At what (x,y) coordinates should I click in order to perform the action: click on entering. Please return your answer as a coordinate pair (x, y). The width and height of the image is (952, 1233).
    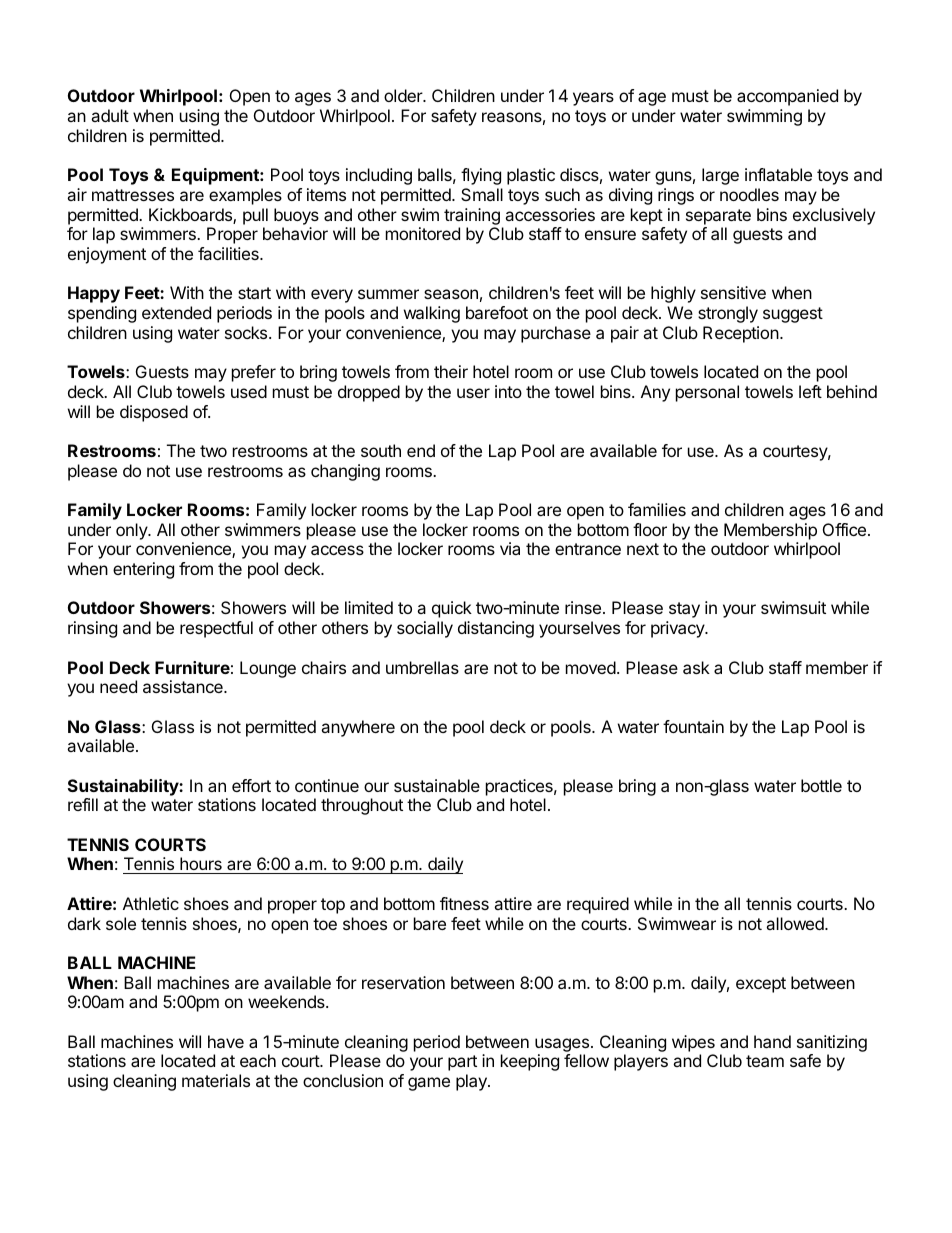
    Looking at the image, I should click on (143, 570).
